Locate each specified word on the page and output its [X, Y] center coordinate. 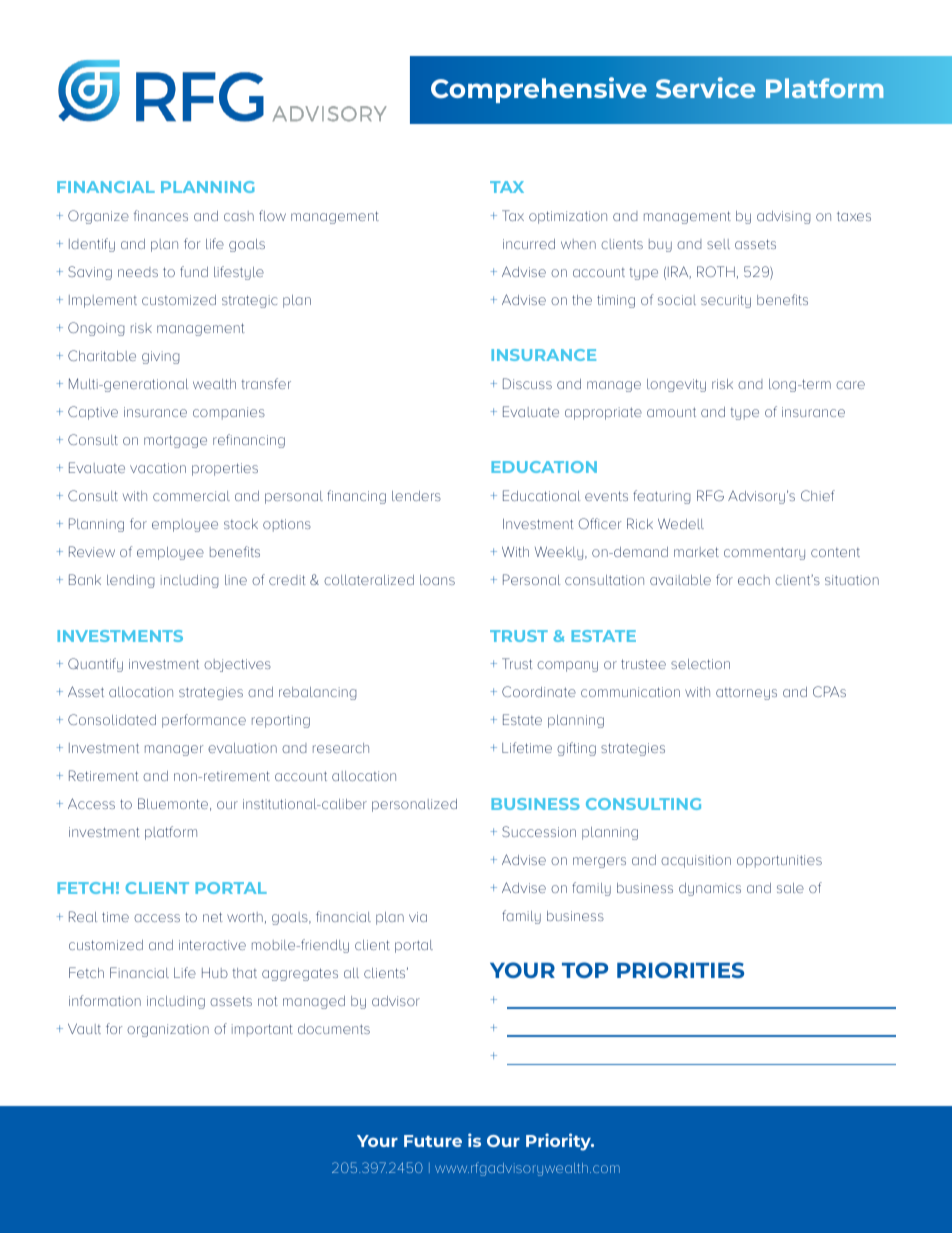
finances [161, 215]
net [213, 917]
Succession [539, 831]
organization [168, 1030]
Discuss [527, 383]
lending [131, 581]
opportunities [779, 861]
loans [437, 580]
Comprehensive [539, 90]
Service [705, 87]
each [754, 580]
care [850, 385]
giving [161, 357]
